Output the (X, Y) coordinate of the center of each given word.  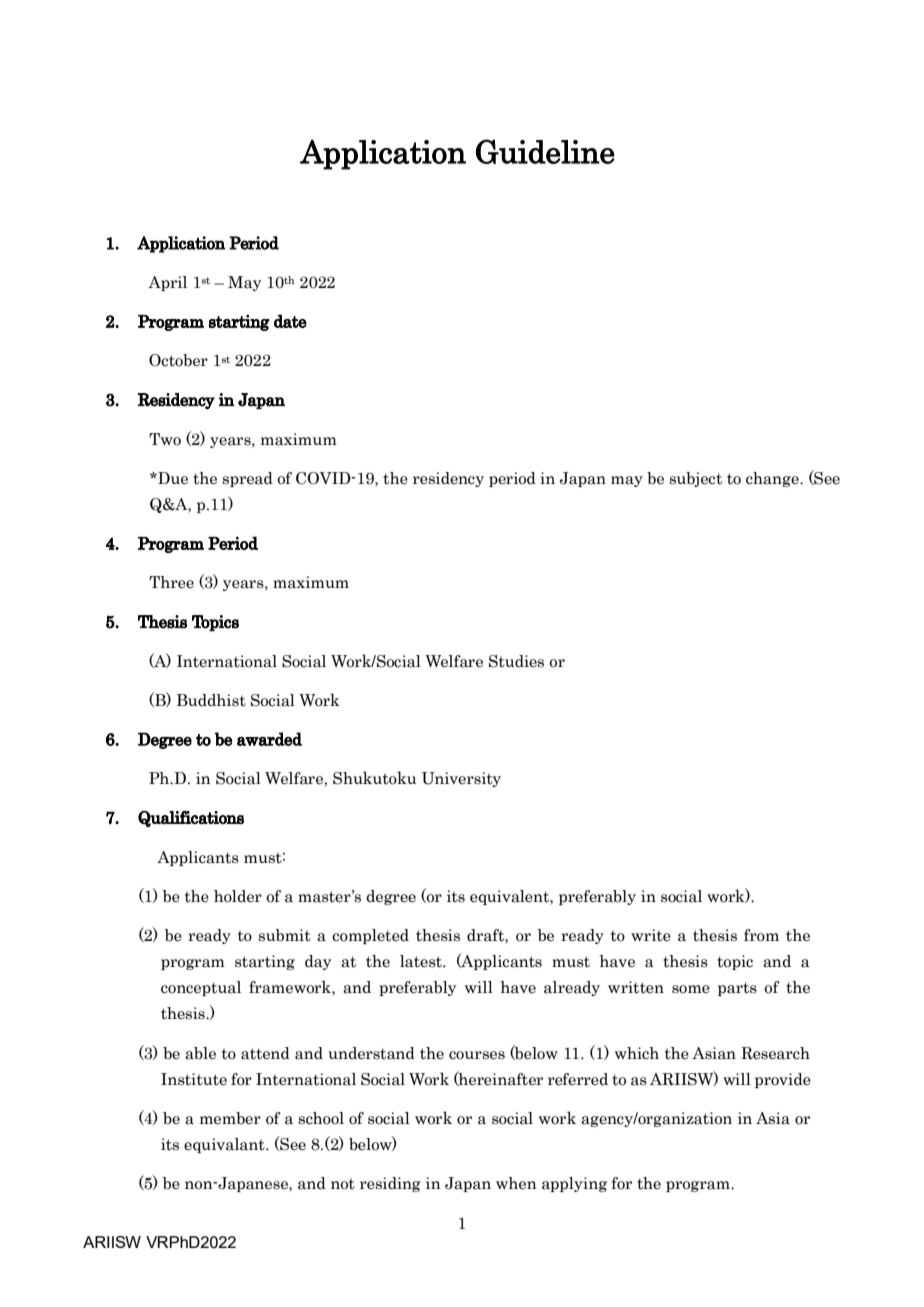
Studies (516, 661)
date (290, 321)
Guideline (545, 151)
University (461, 779)
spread (248, 479)
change (773, 479)
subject (696, 479)
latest (422, 961)
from (761, 935)
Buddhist (211, 700)
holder (238, 896)
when (516, 1183)
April (167, 283)
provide (783, 1080)
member (230, 1118)
